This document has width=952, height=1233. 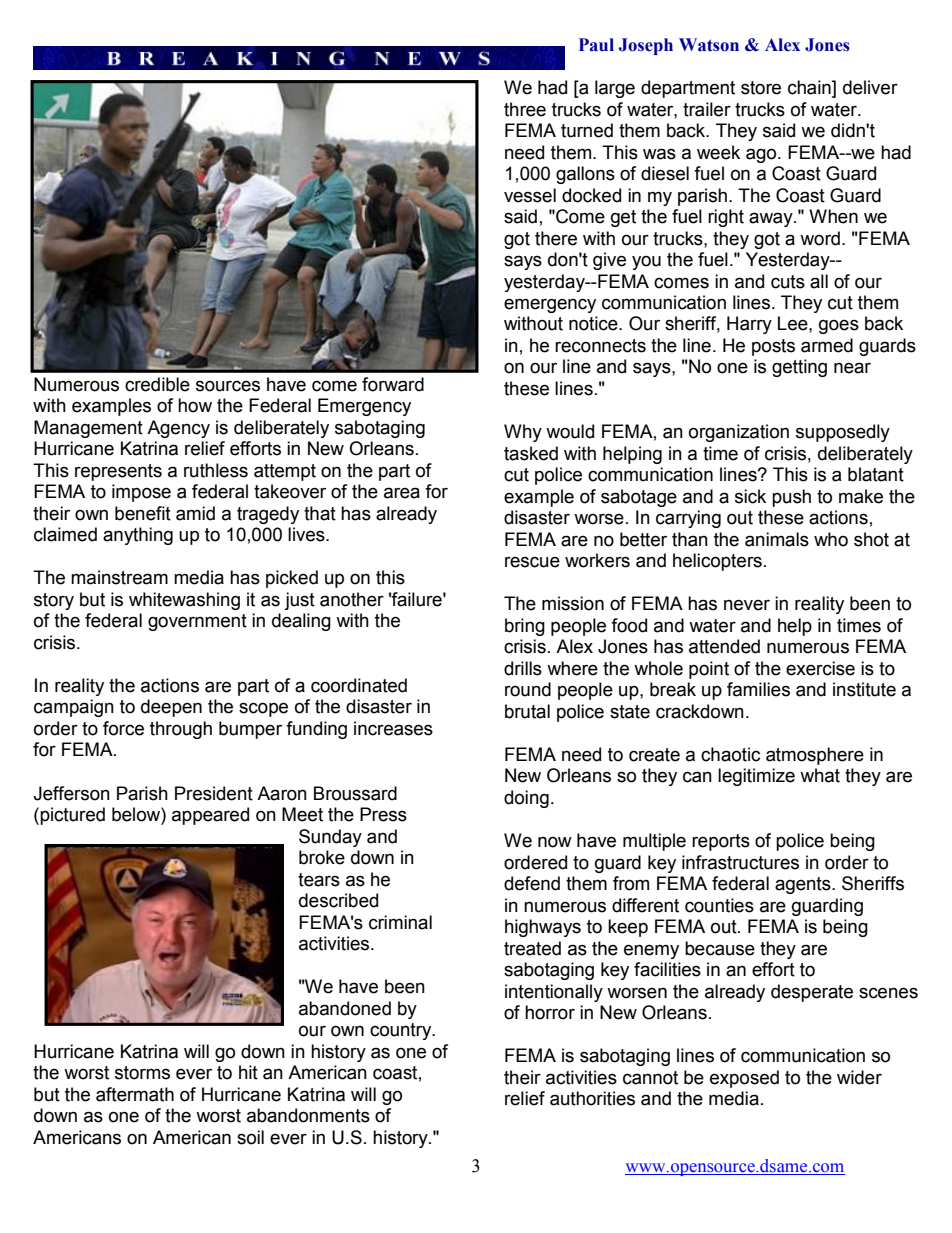 What do you see at coordinates (525, 109) in the document?
I see `three` at bounding box center [525, 109].
